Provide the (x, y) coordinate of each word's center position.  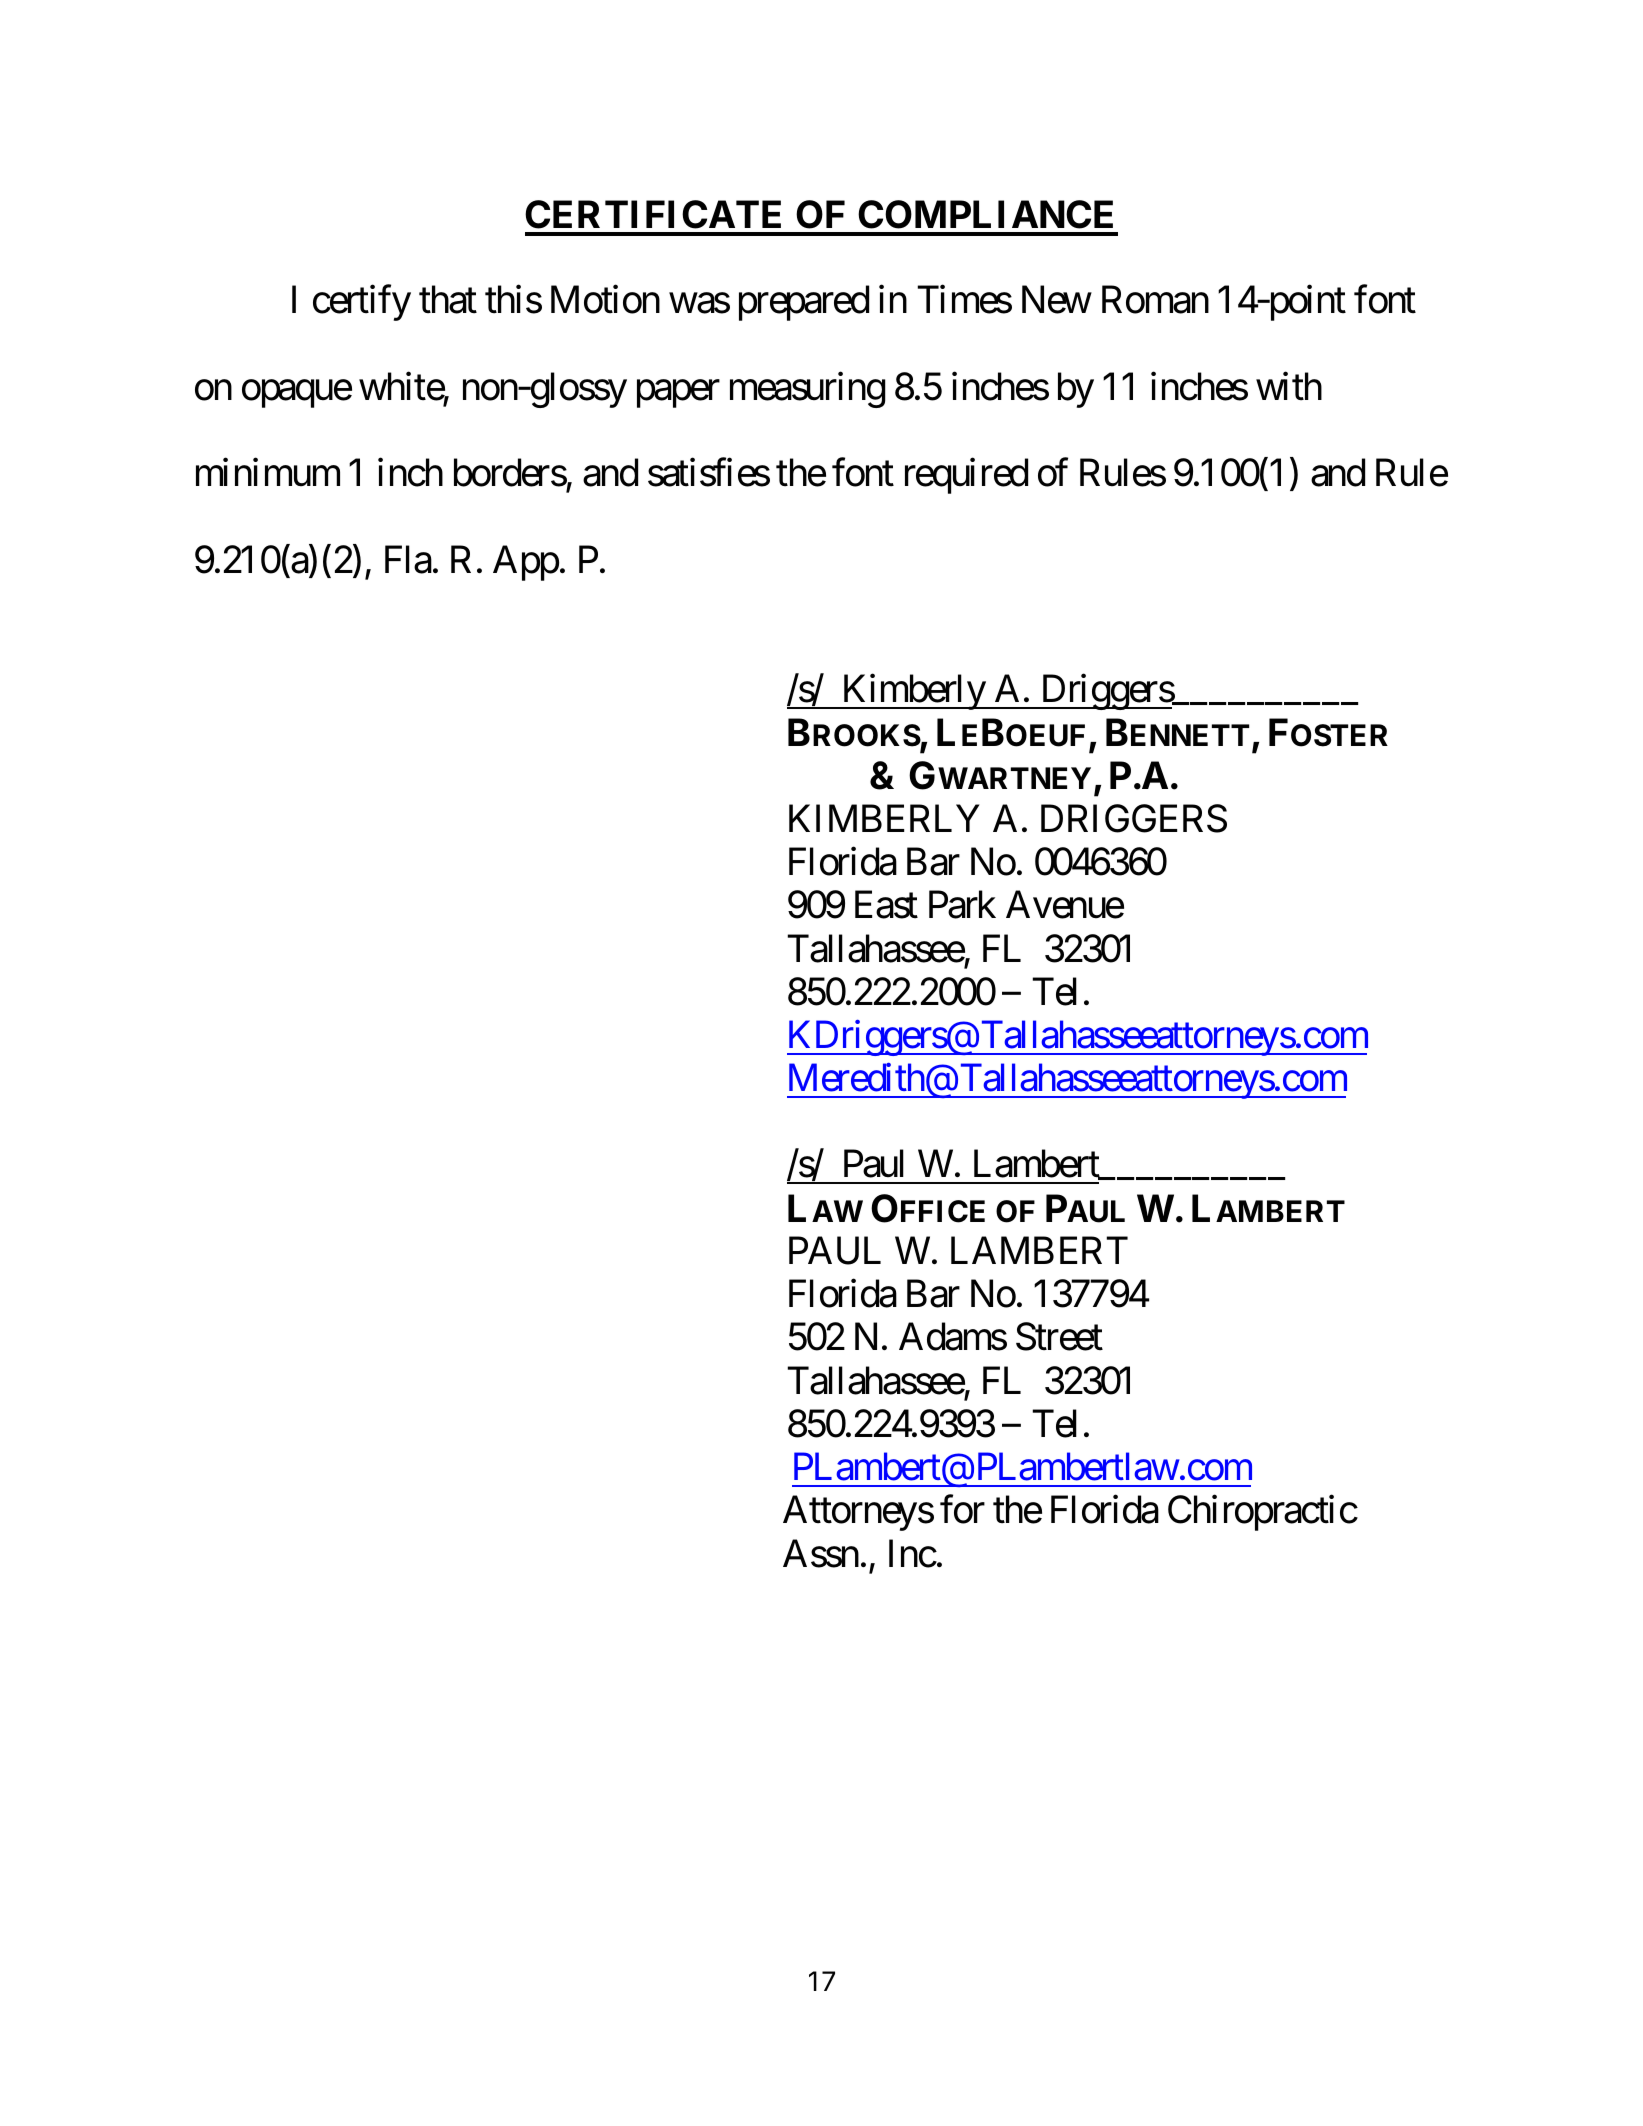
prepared (804, 303)
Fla (408, 559)
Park (962, 904)
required (966, 476)
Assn (821, 1553)
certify (362, 303)
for (962, 1510)
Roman (1155, 300)
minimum (268, 473)
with (1289, 386)
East (886, 905)
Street (1059, 1337)
